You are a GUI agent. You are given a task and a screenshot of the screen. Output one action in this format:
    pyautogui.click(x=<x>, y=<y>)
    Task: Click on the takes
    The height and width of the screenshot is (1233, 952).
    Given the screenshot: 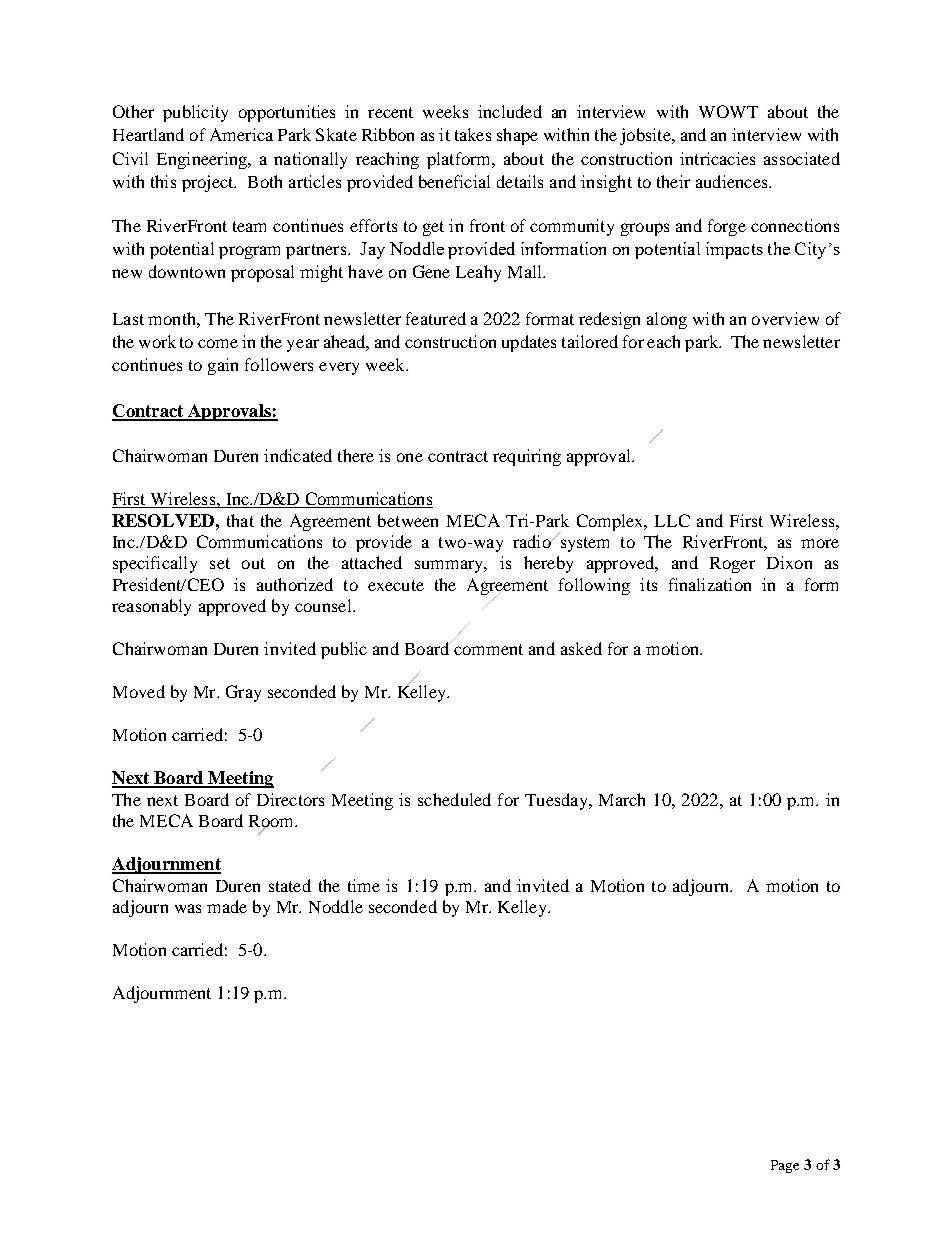 What is the action you would take?
    pyautogui.click(x=473, y=134)
